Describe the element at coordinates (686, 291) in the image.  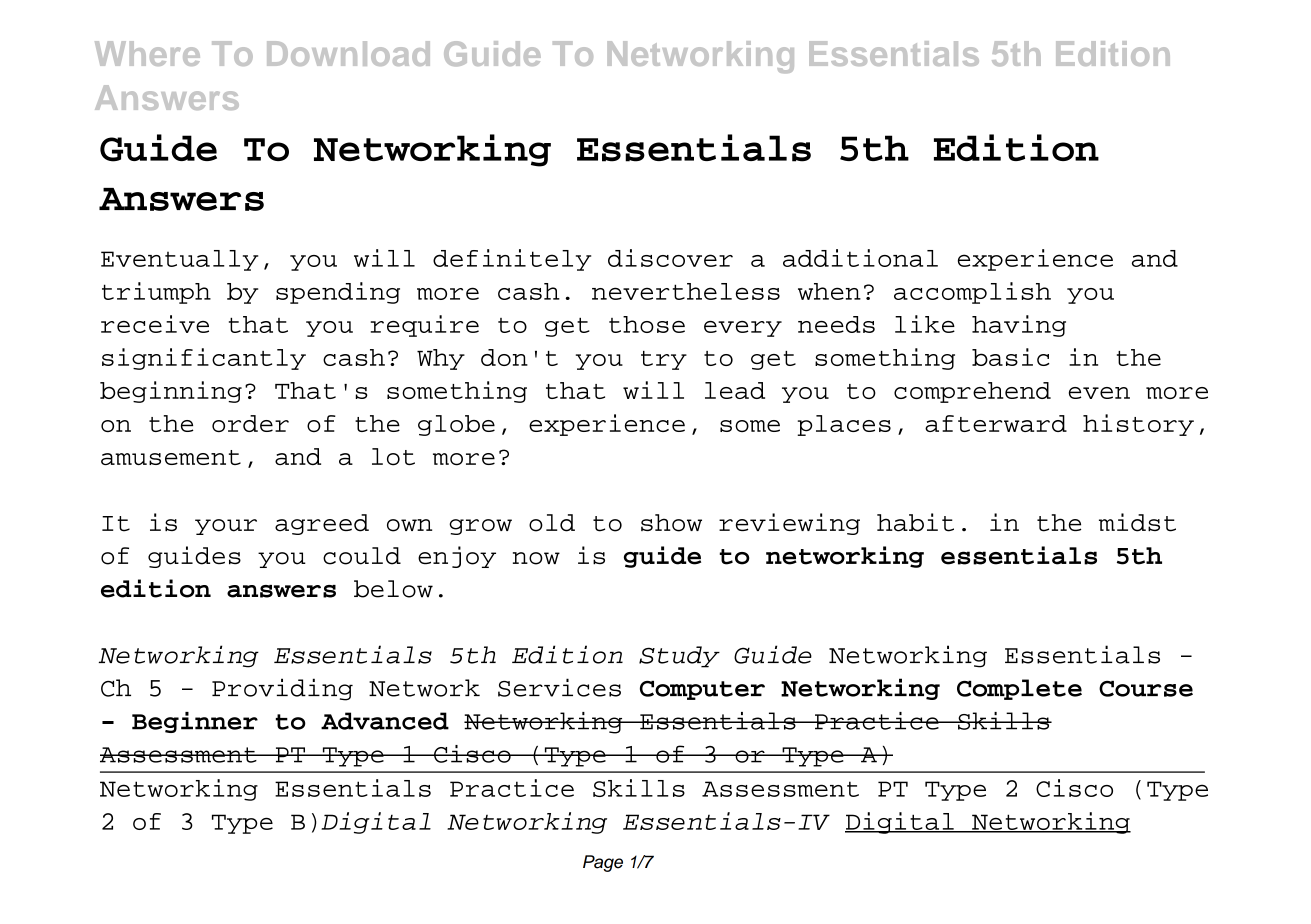
I see `nevertheless` at that location.
